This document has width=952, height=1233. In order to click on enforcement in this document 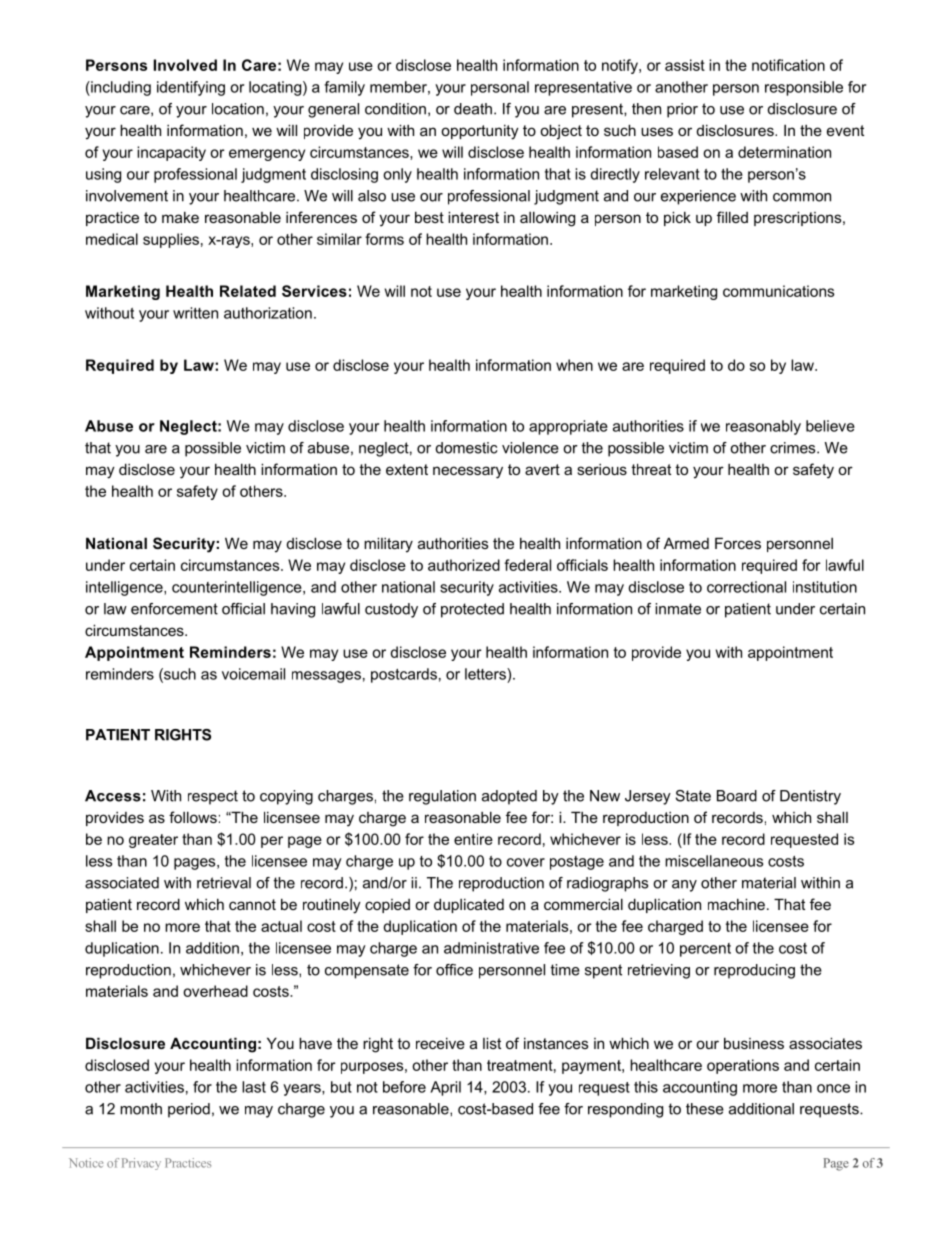, I will do `click(174, 609)`.
